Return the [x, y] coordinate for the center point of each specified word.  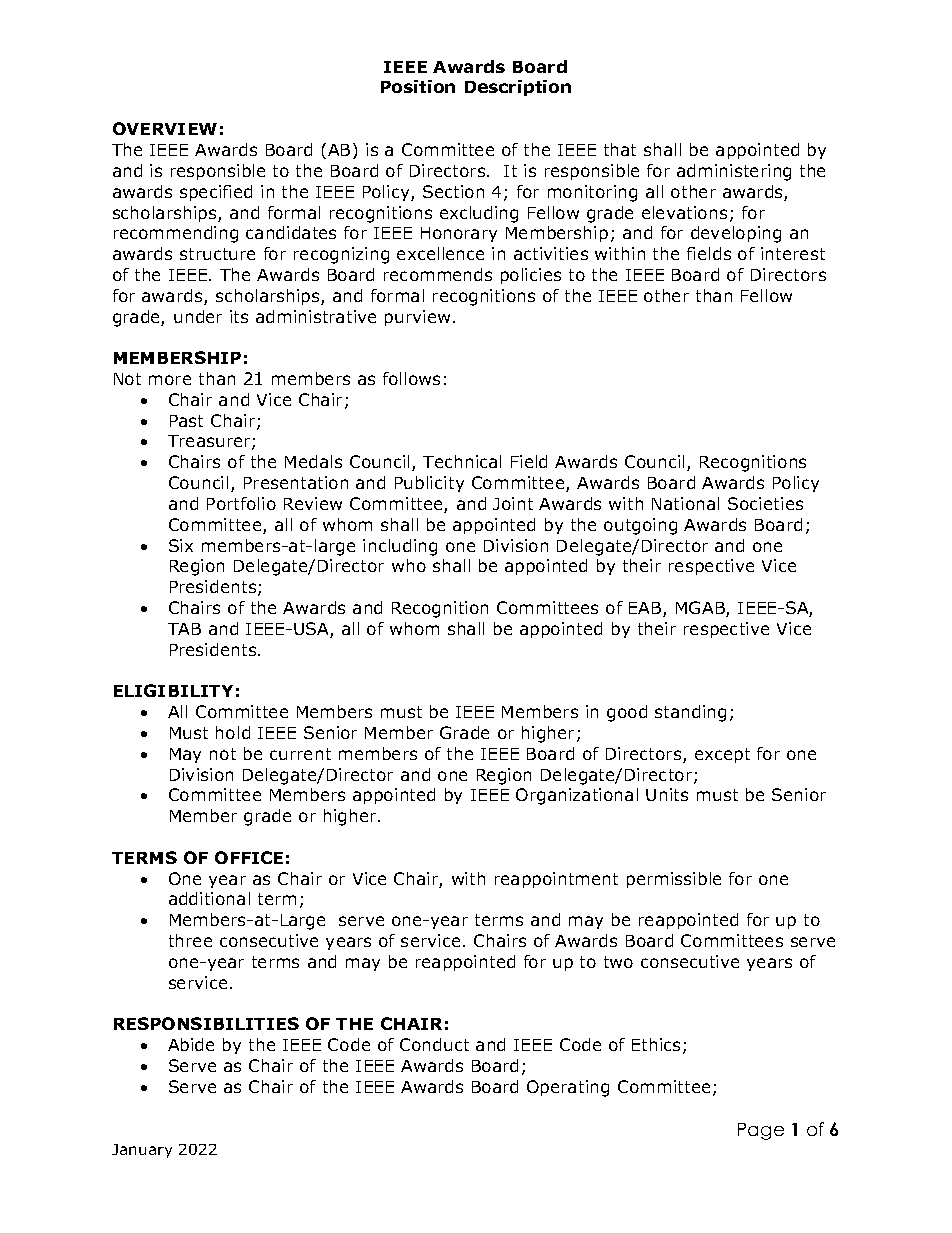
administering [734, 172]
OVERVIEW [165, 128]
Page [761, 1131]
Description [518, 88]
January [142, 1151]
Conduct [434, 1044]
